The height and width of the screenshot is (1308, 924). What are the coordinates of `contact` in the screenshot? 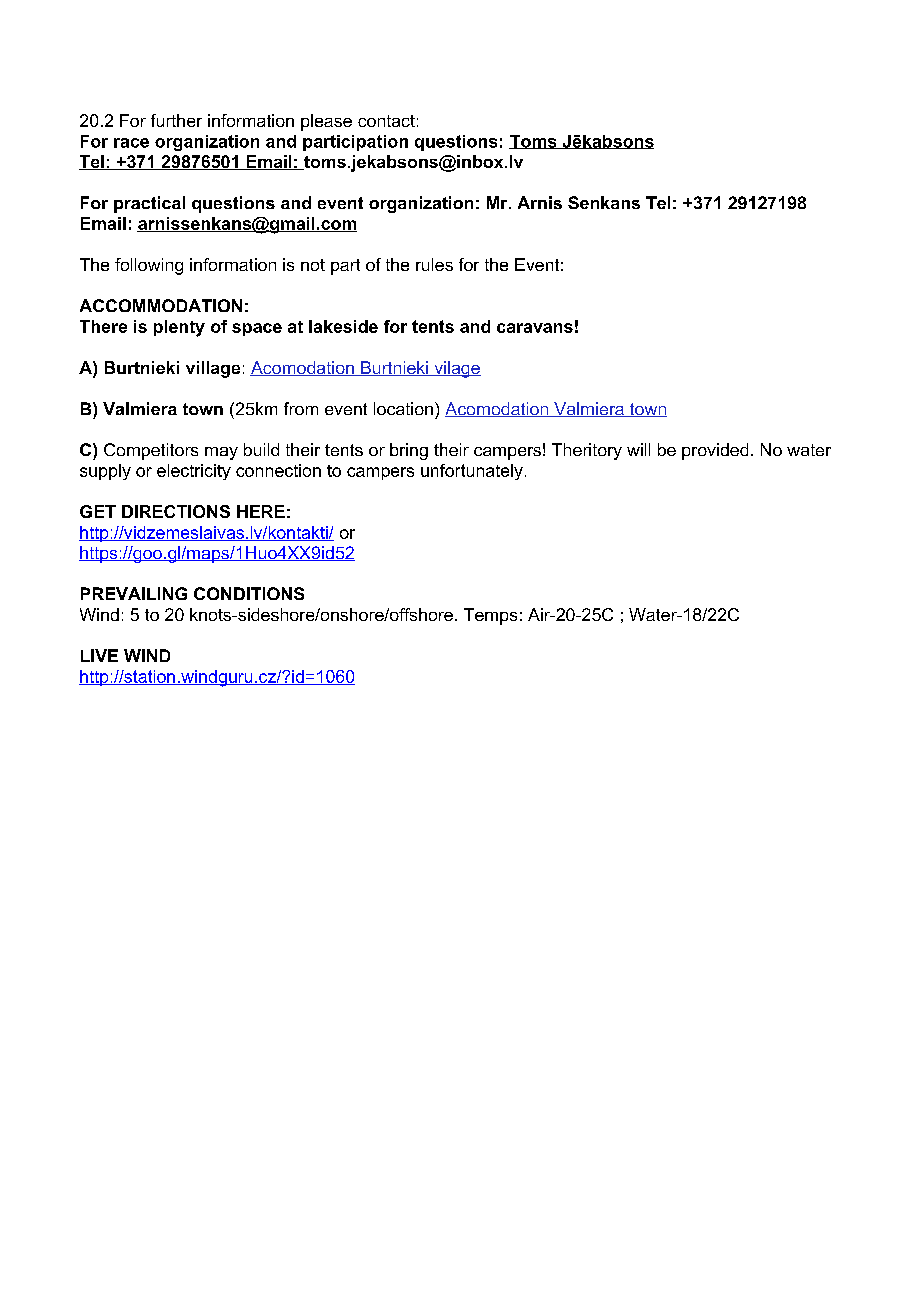 It's located at (386, 121).
